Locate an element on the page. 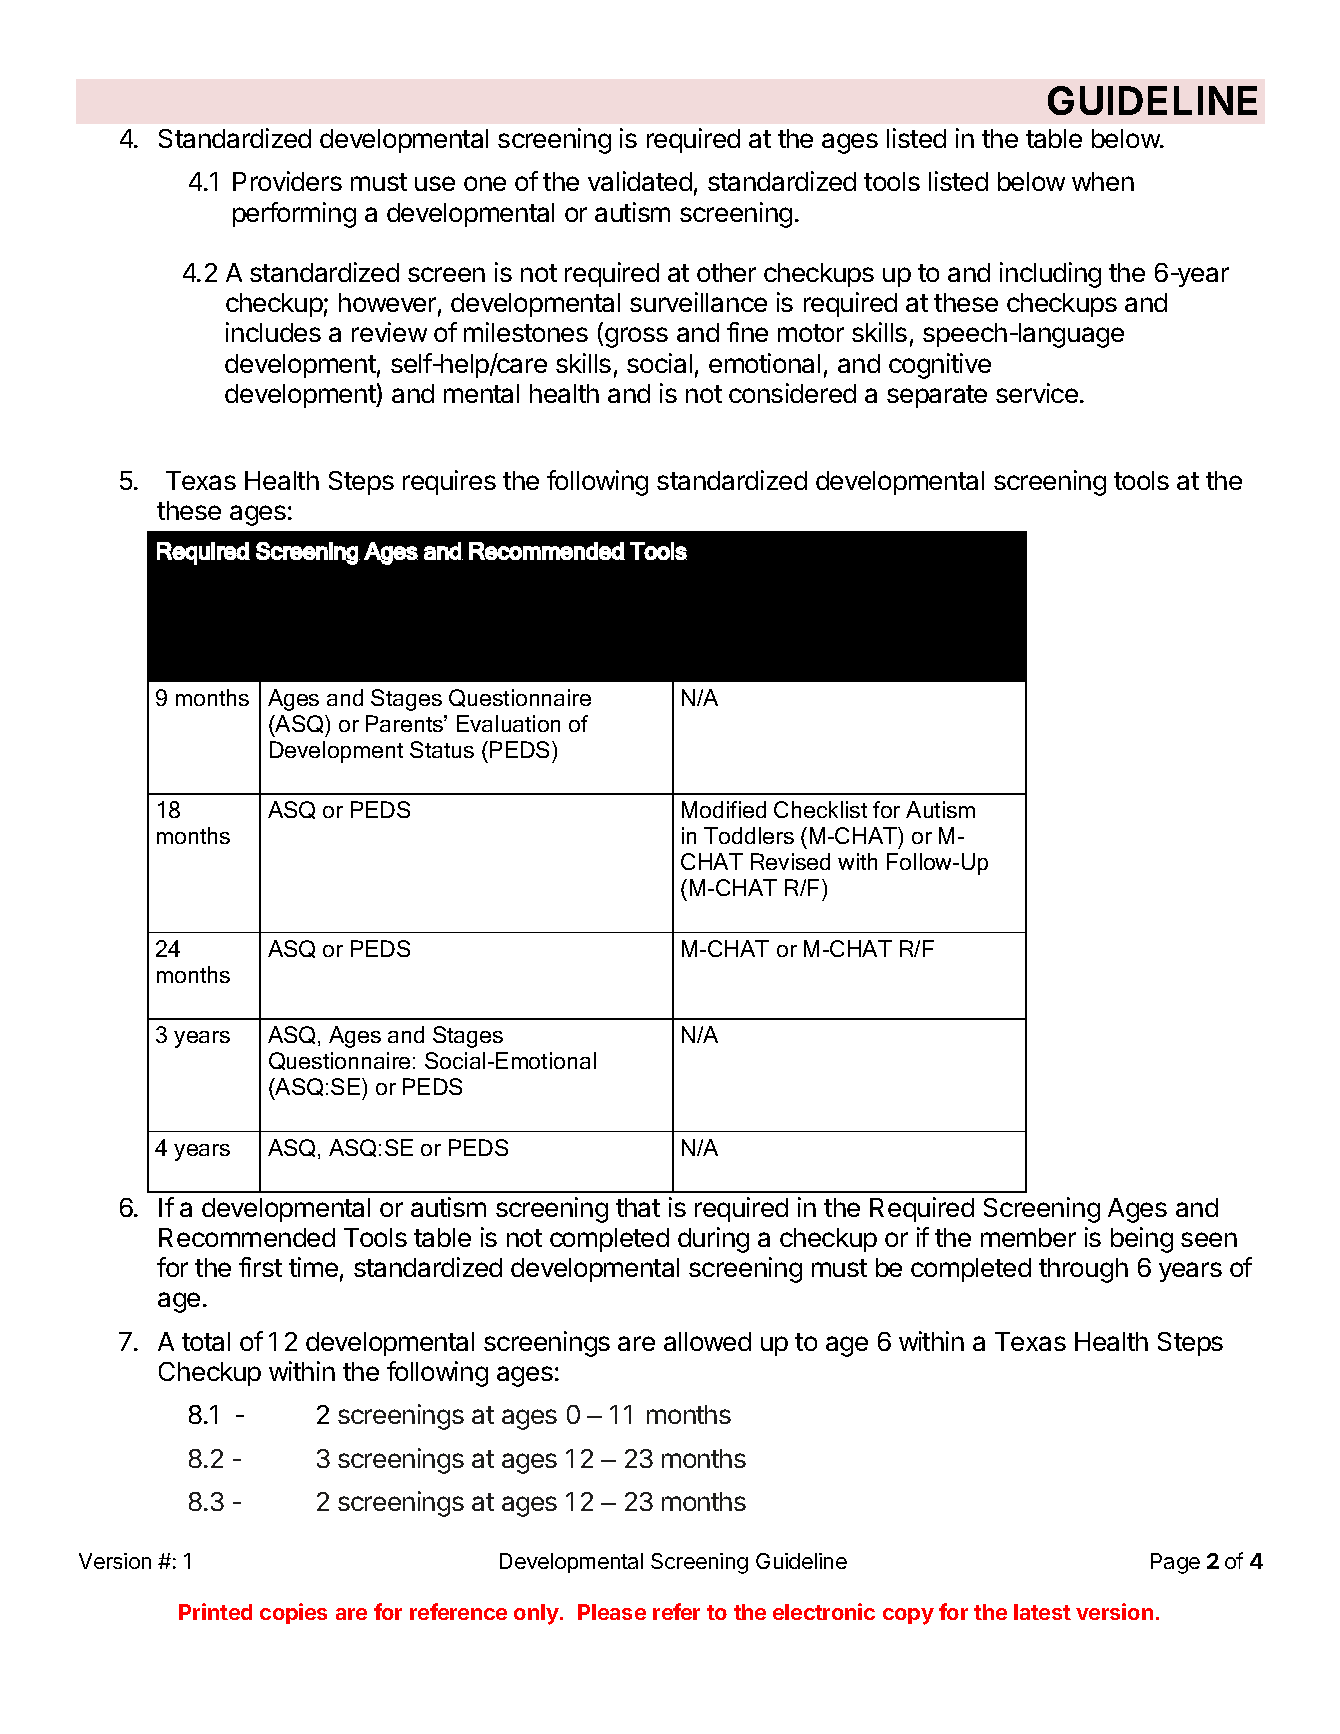 Image resolution: width=1340 pixels, height=1734 pixels. Please is located at coordinates (612, 1612).
